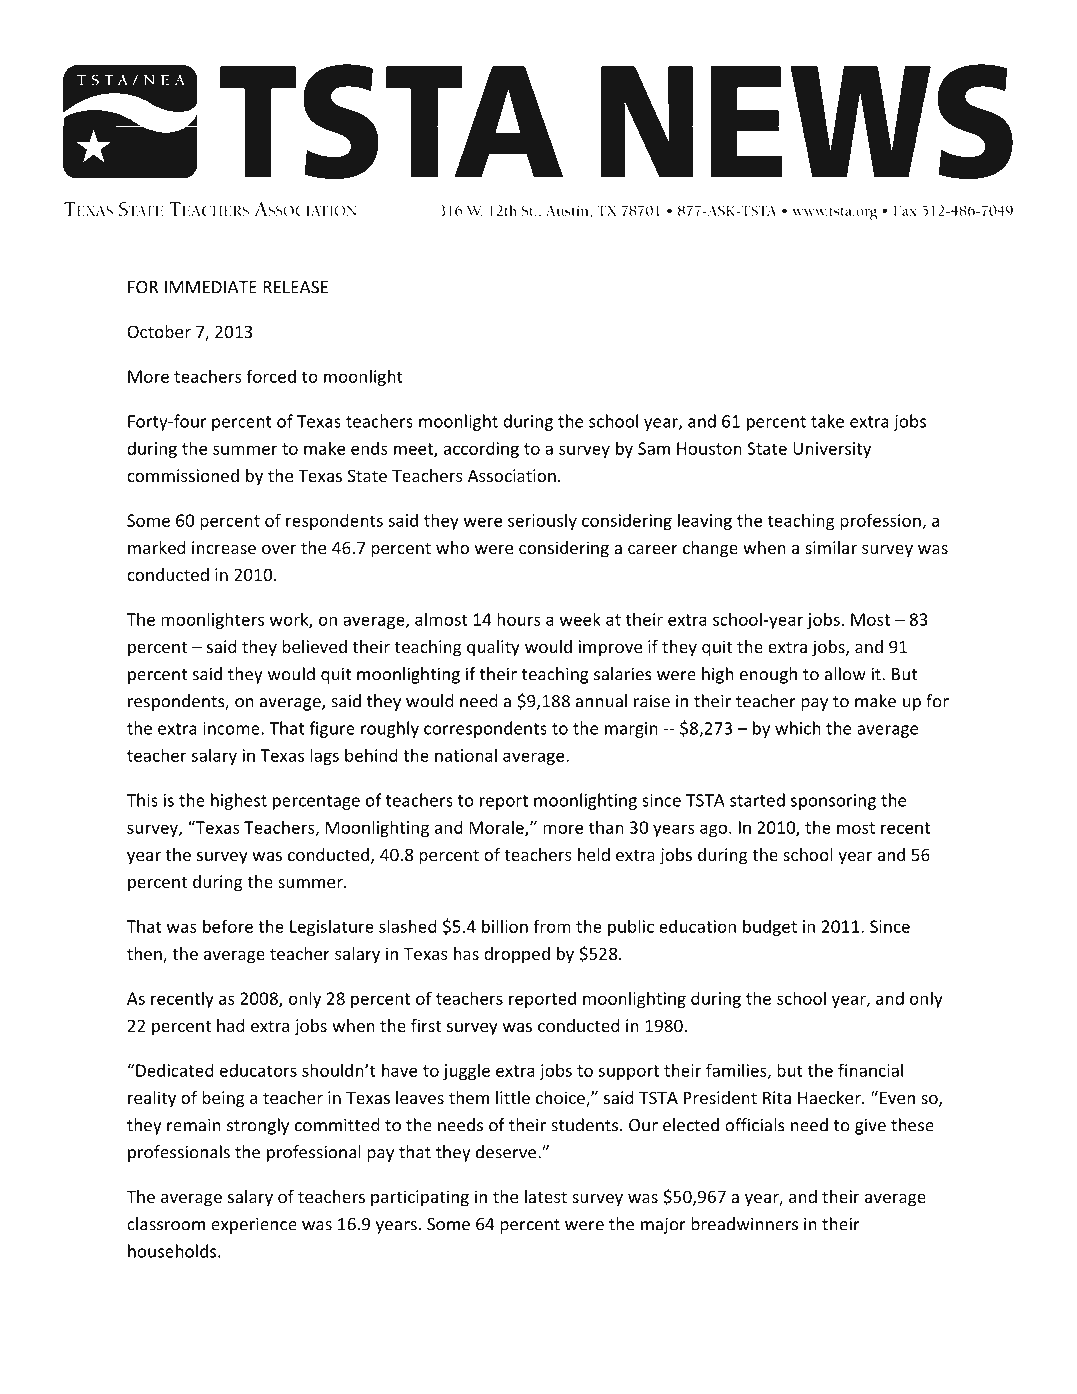  I want to click on take, so click(827, 421).
